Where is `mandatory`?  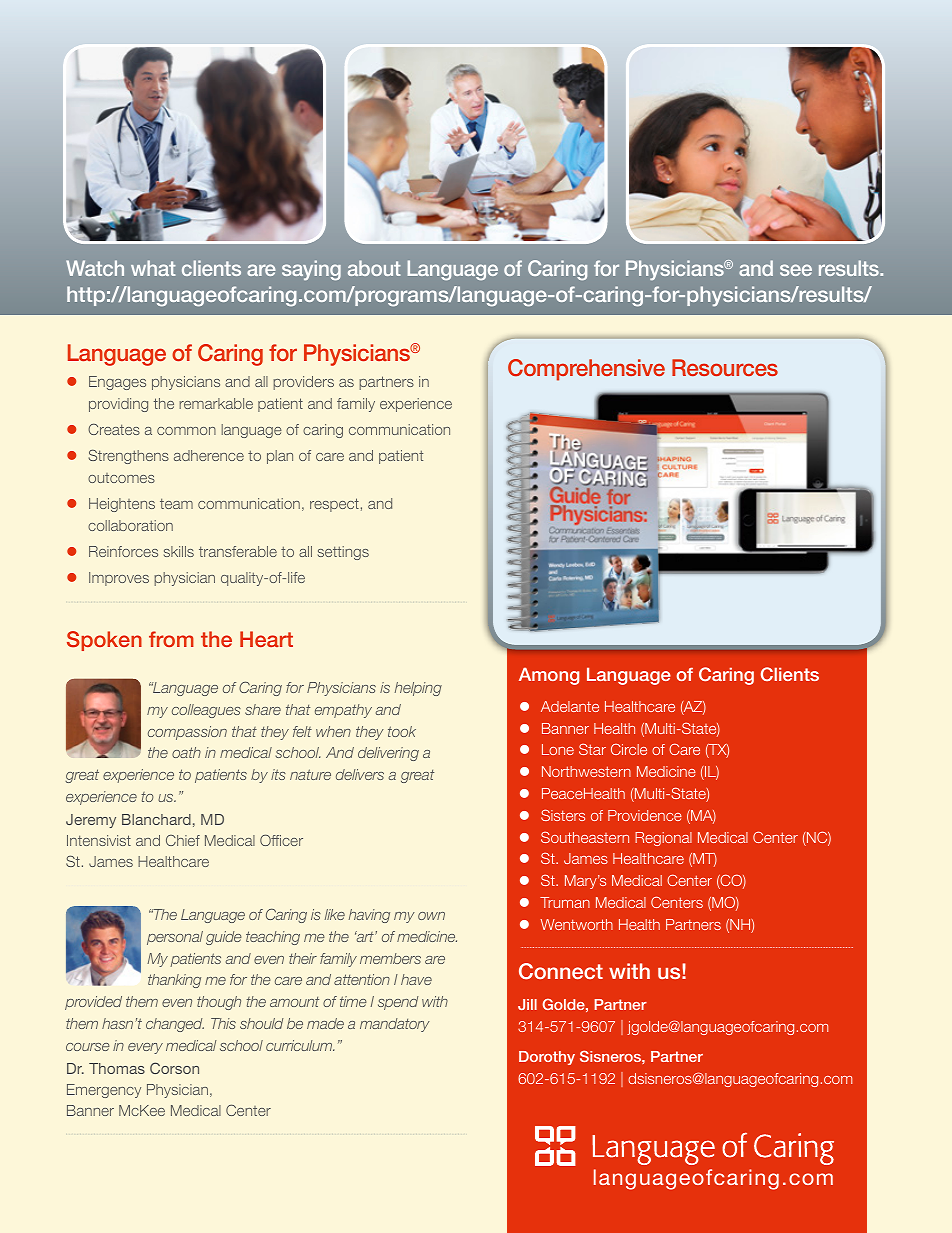 mandatory is located at coordinates (395, 1025).
